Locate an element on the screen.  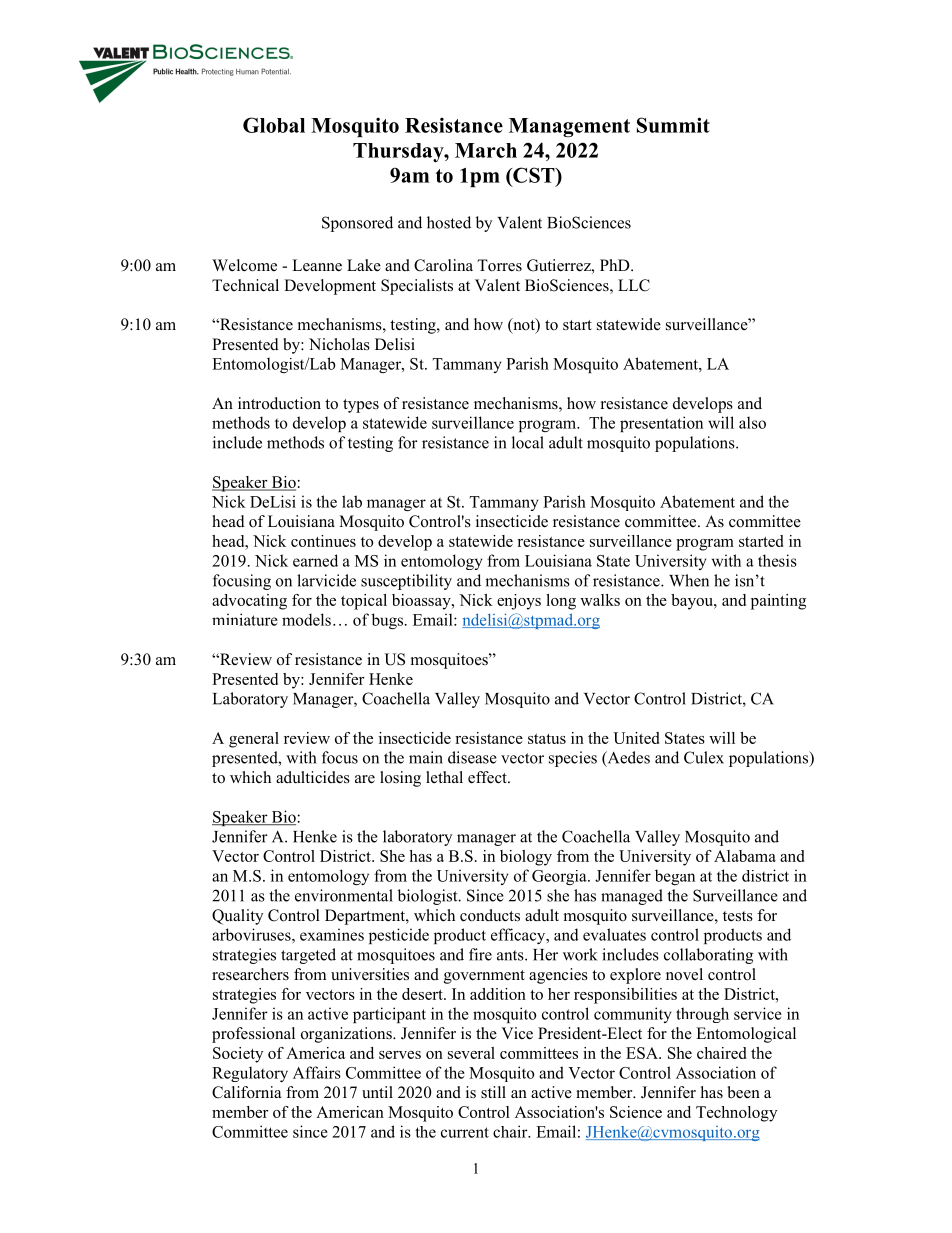
local is located at coordinates (528, 442).
